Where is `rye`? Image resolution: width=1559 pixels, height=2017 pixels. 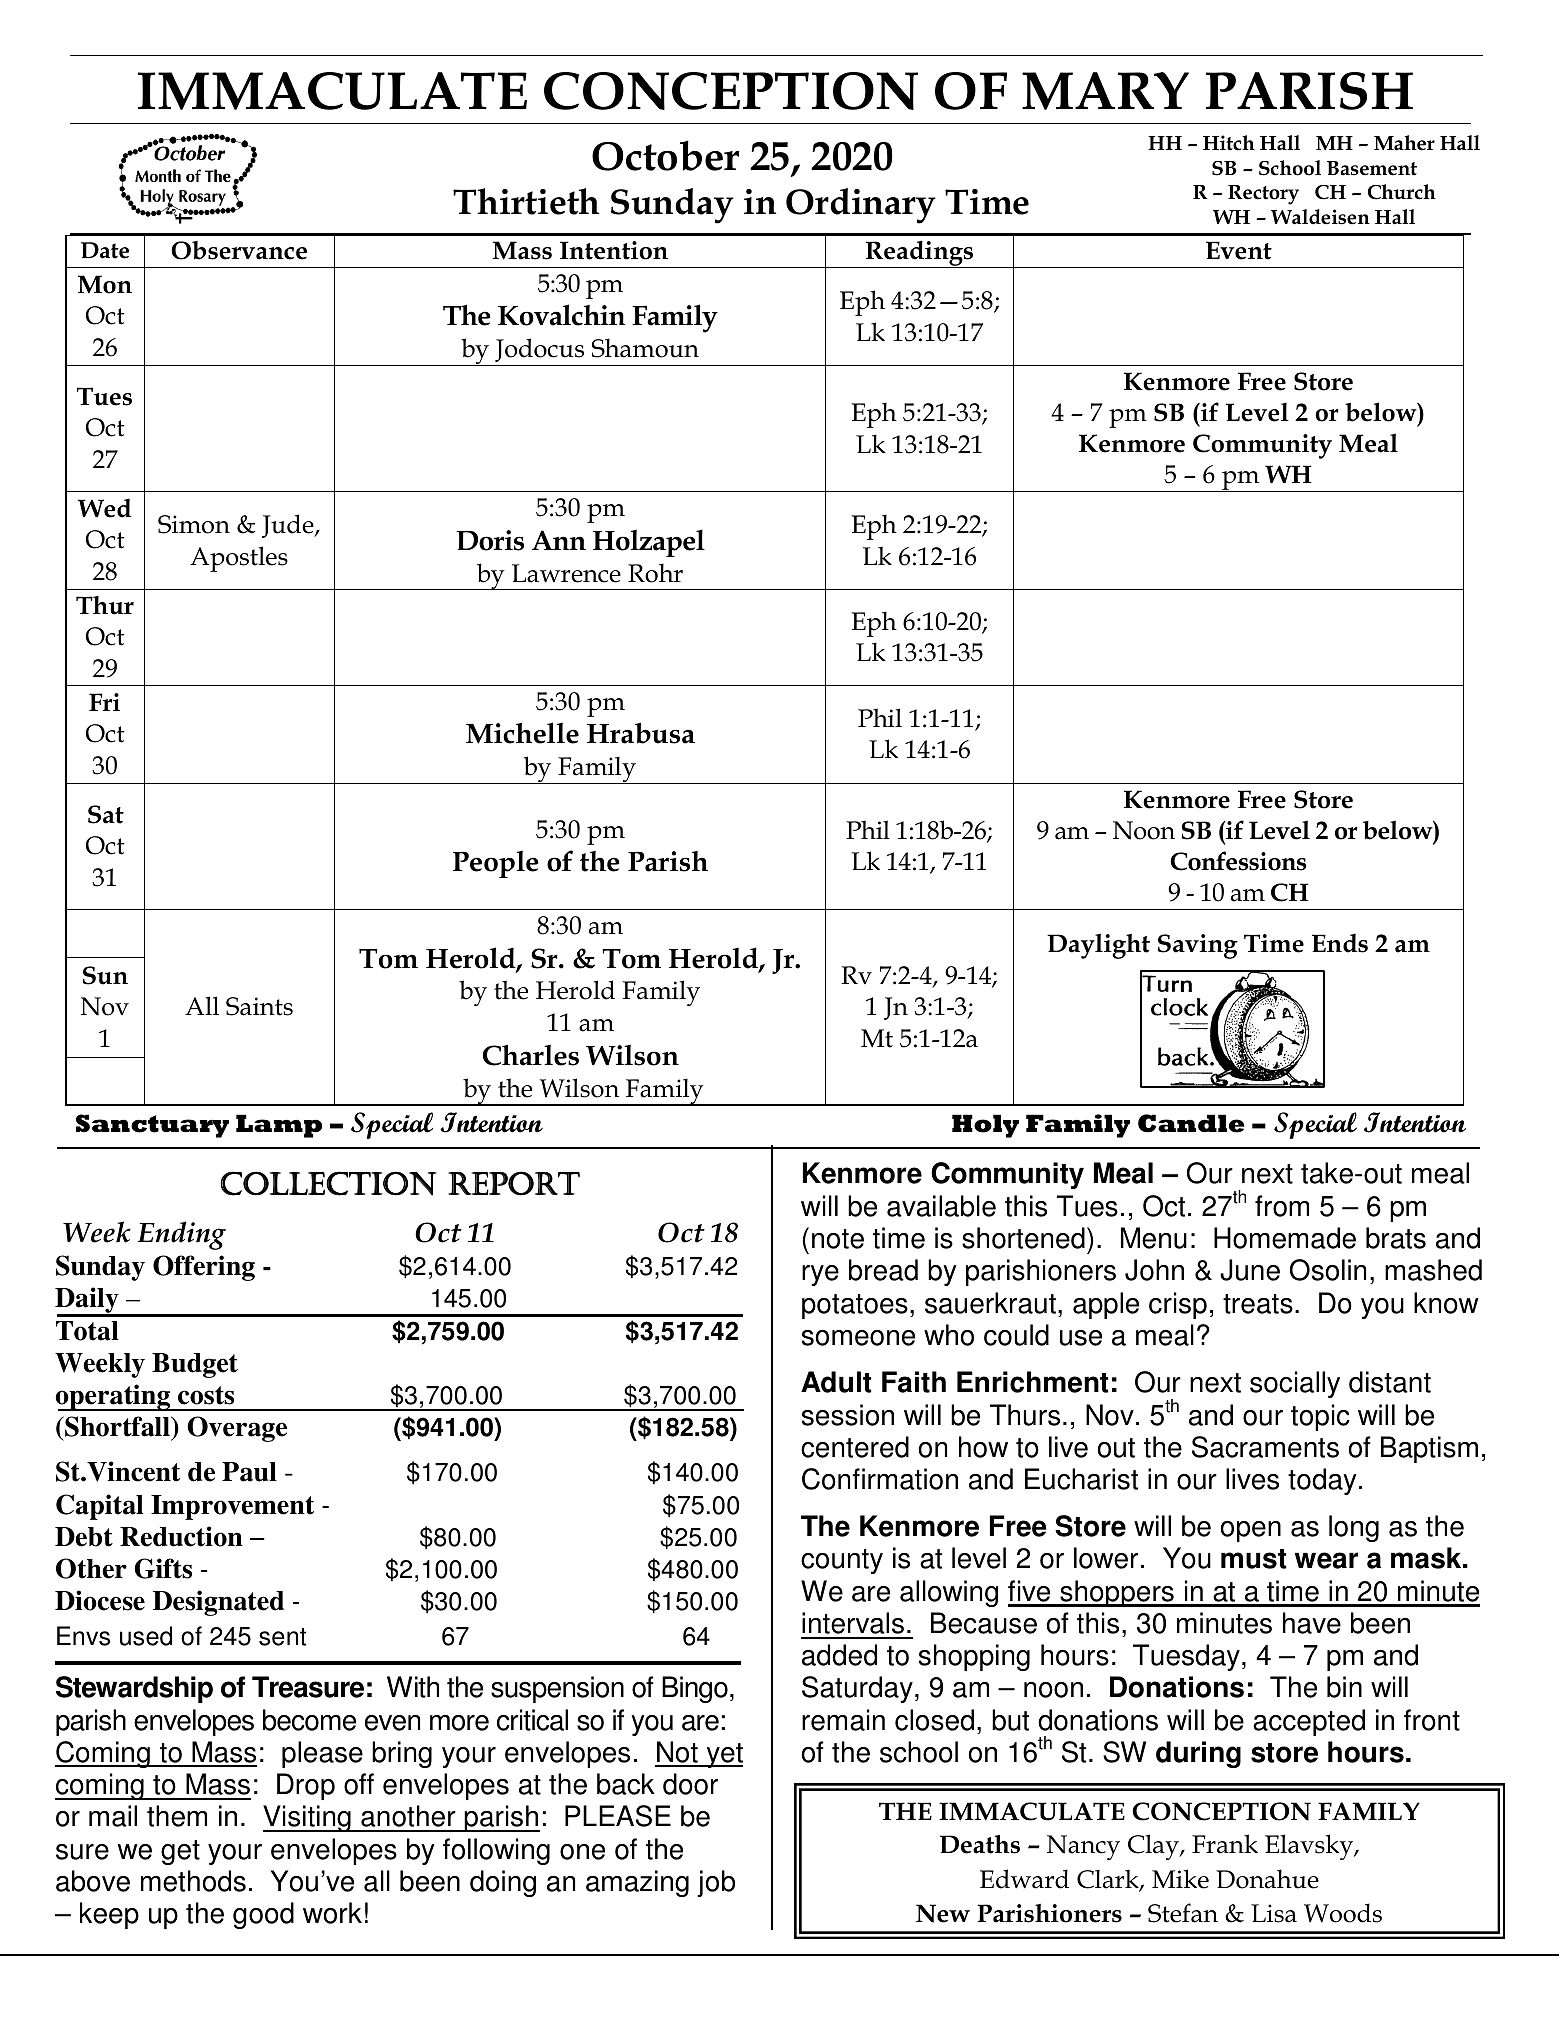 rye is located at coordinates (820, 1275).
